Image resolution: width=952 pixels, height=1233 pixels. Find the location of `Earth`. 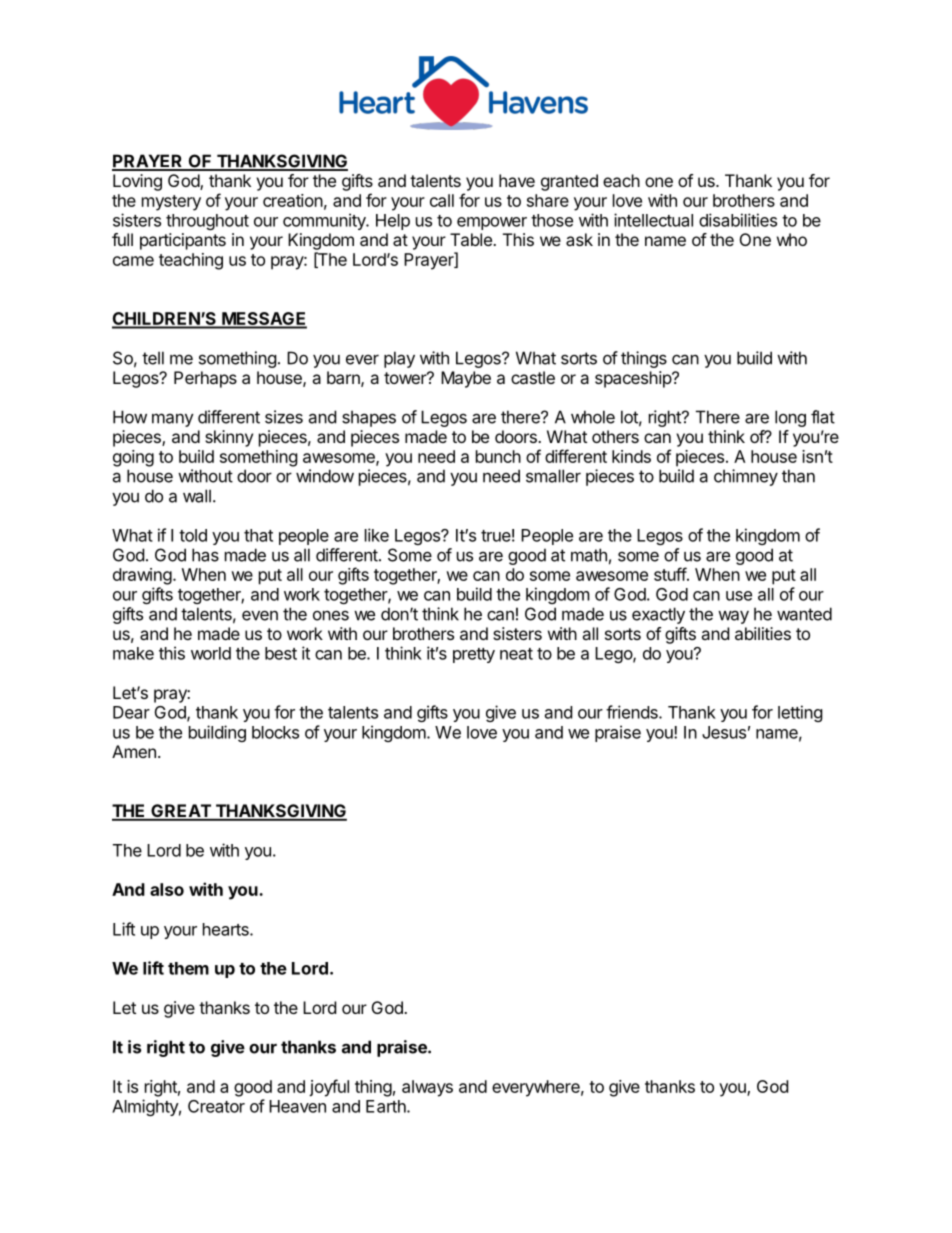

Earth is located at coordinates (387, 1106).
